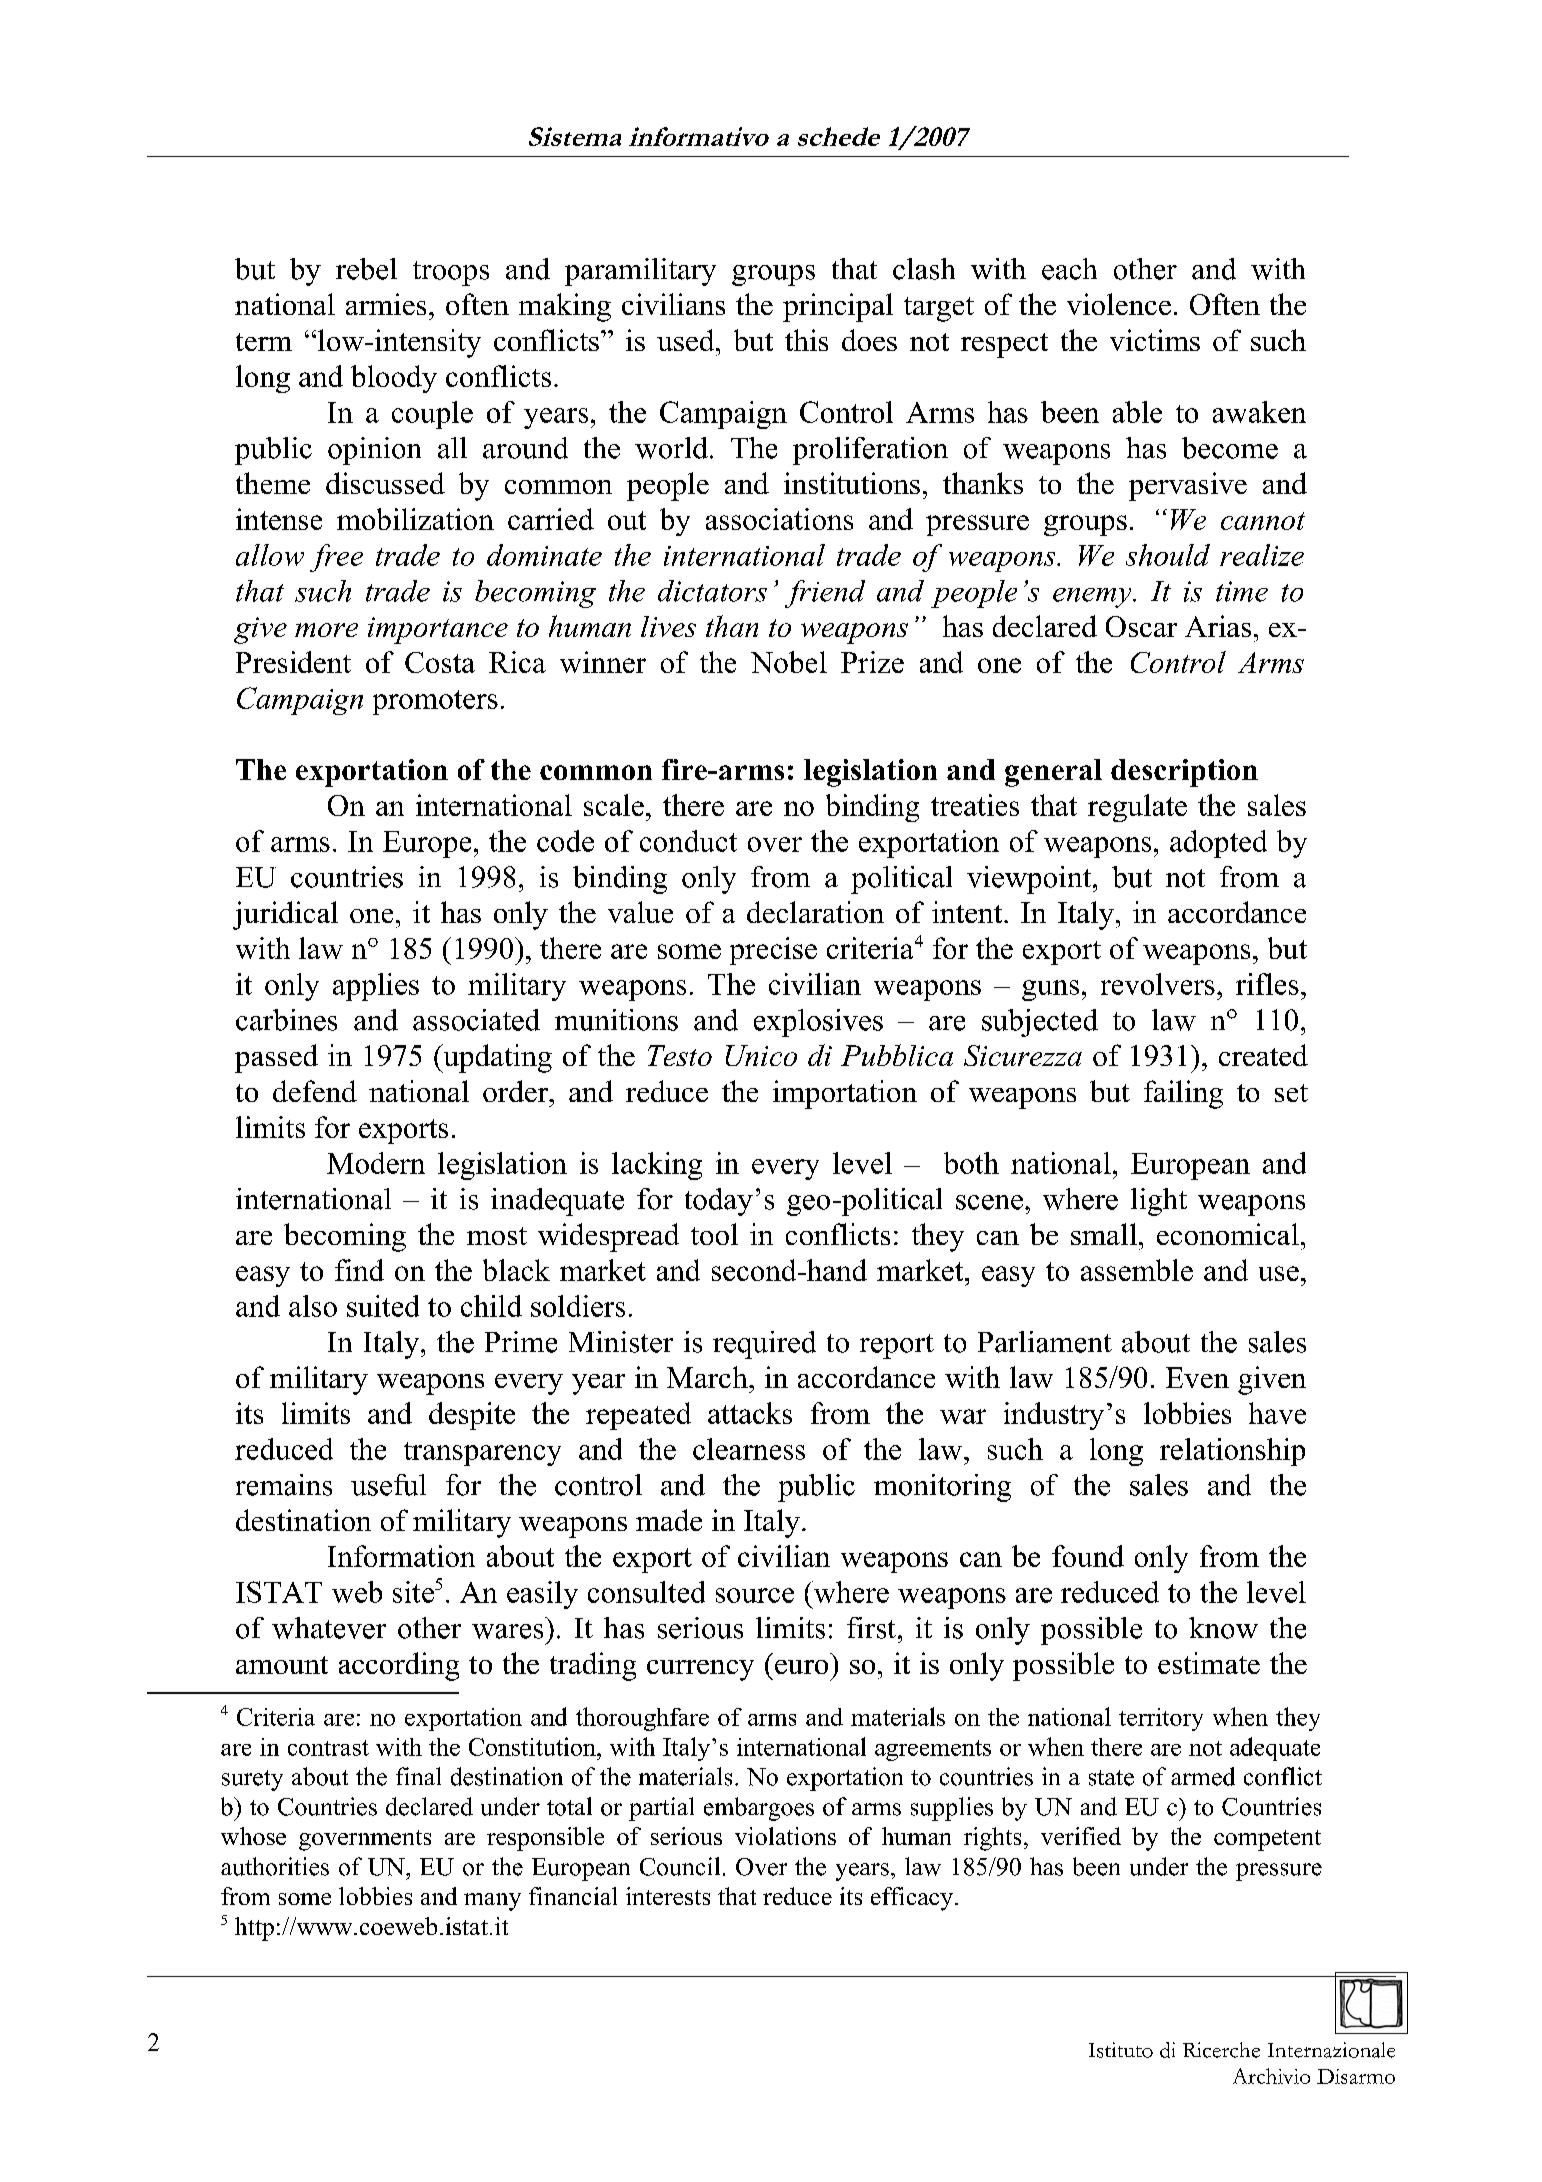 This screenshot has width=1542, height=2182. I want to click on description, so click(1184, 773).
